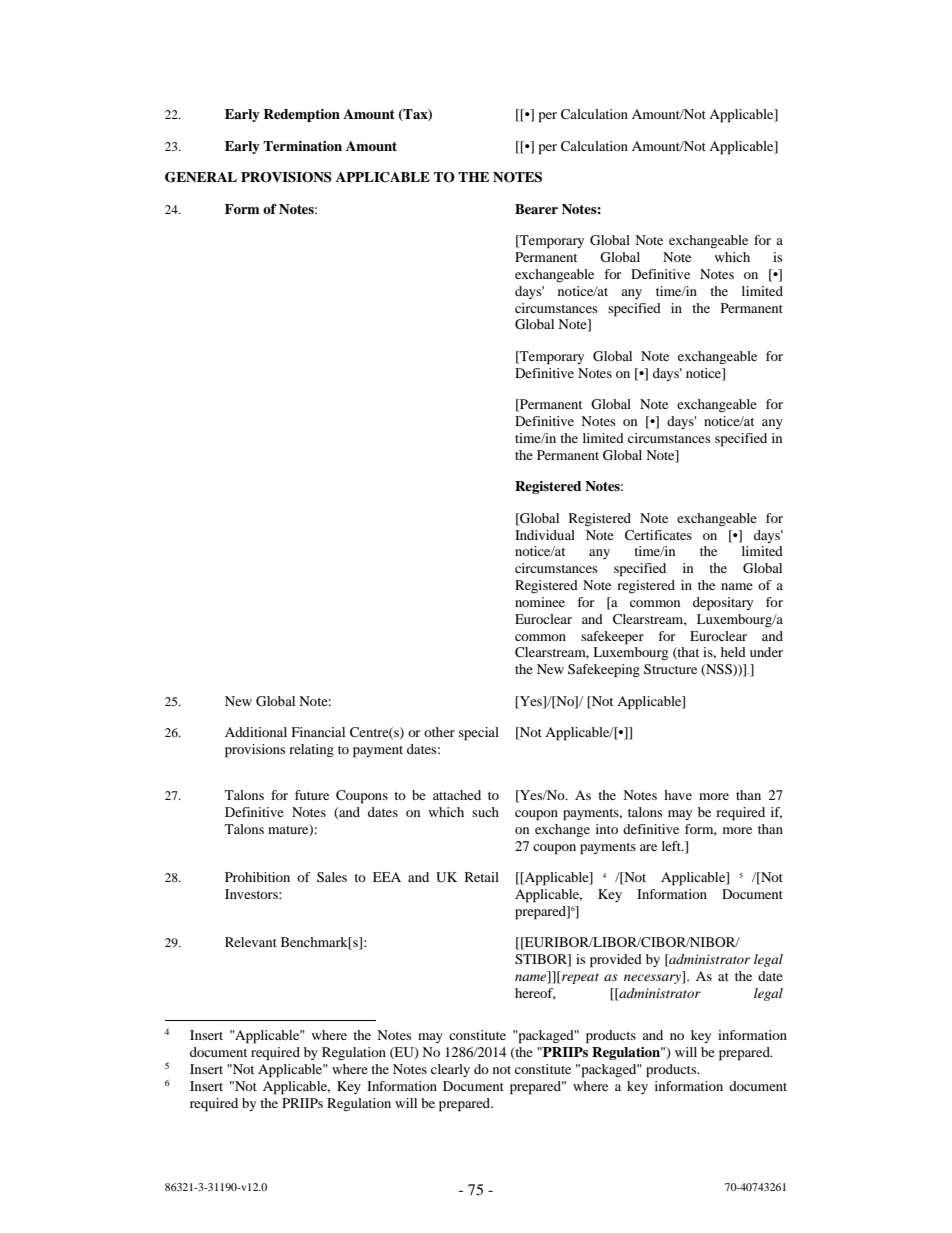 The image size is (952, 1233). Describe the element at coordinates (545, 535) in the screenshot. I see `Individual` at that location.
